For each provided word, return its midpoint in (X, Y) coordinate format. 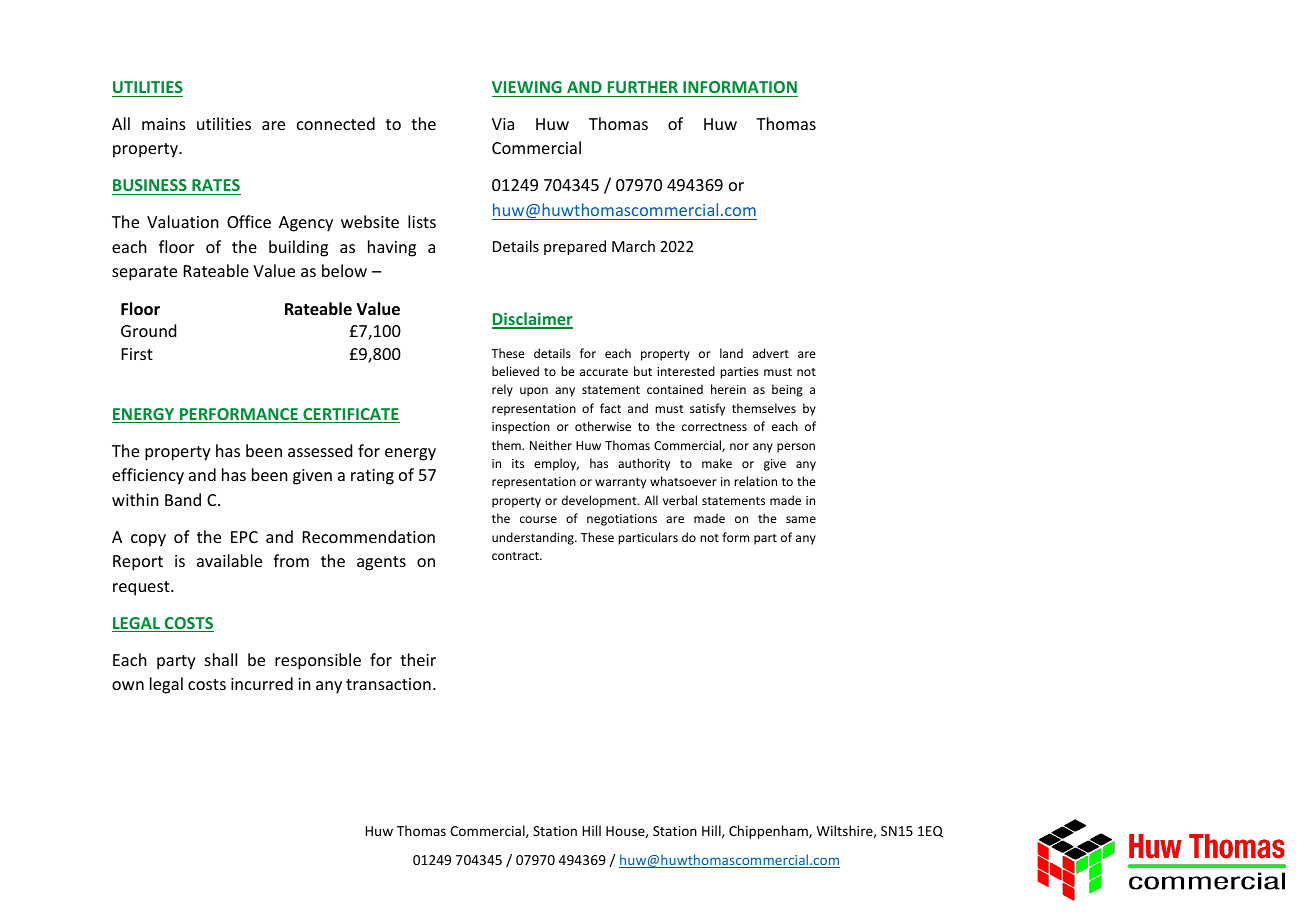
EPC (244, 537)
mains (164, 124)
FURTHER (643, 87)
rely (502, 390)
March (633, 246)
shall (221, 659)
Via (503, 124)
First (137, 354)
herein (728, 389)
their (418, 659)
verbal (680, 500)
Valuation (183, 221)
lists (422, 221)
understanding (534, 538)
